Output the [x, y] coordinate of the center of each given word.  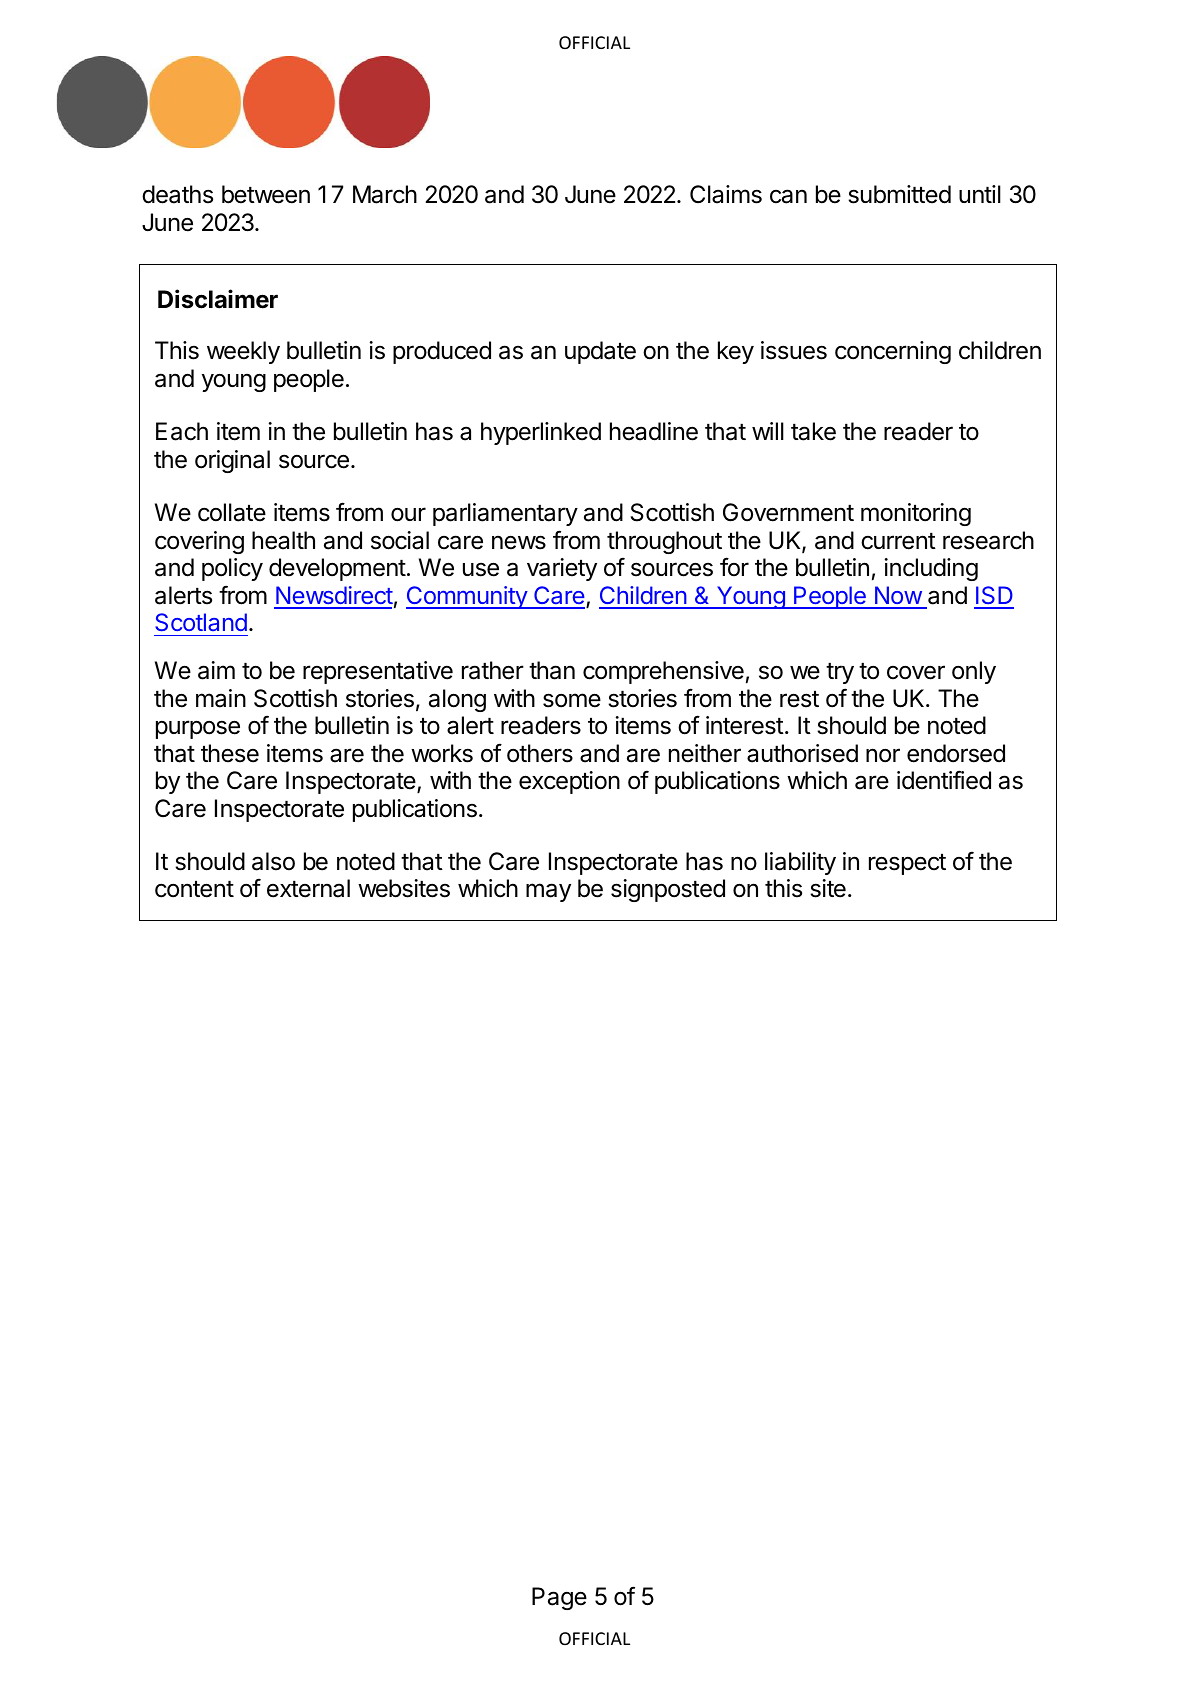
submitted [899, 194]
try [840, 673]
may [548, 892]
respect [907, 864]
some [572, 700]
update [600, 352]
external [308, 888]
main [221, 698]
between [266, 194]
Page [559, 1598]
